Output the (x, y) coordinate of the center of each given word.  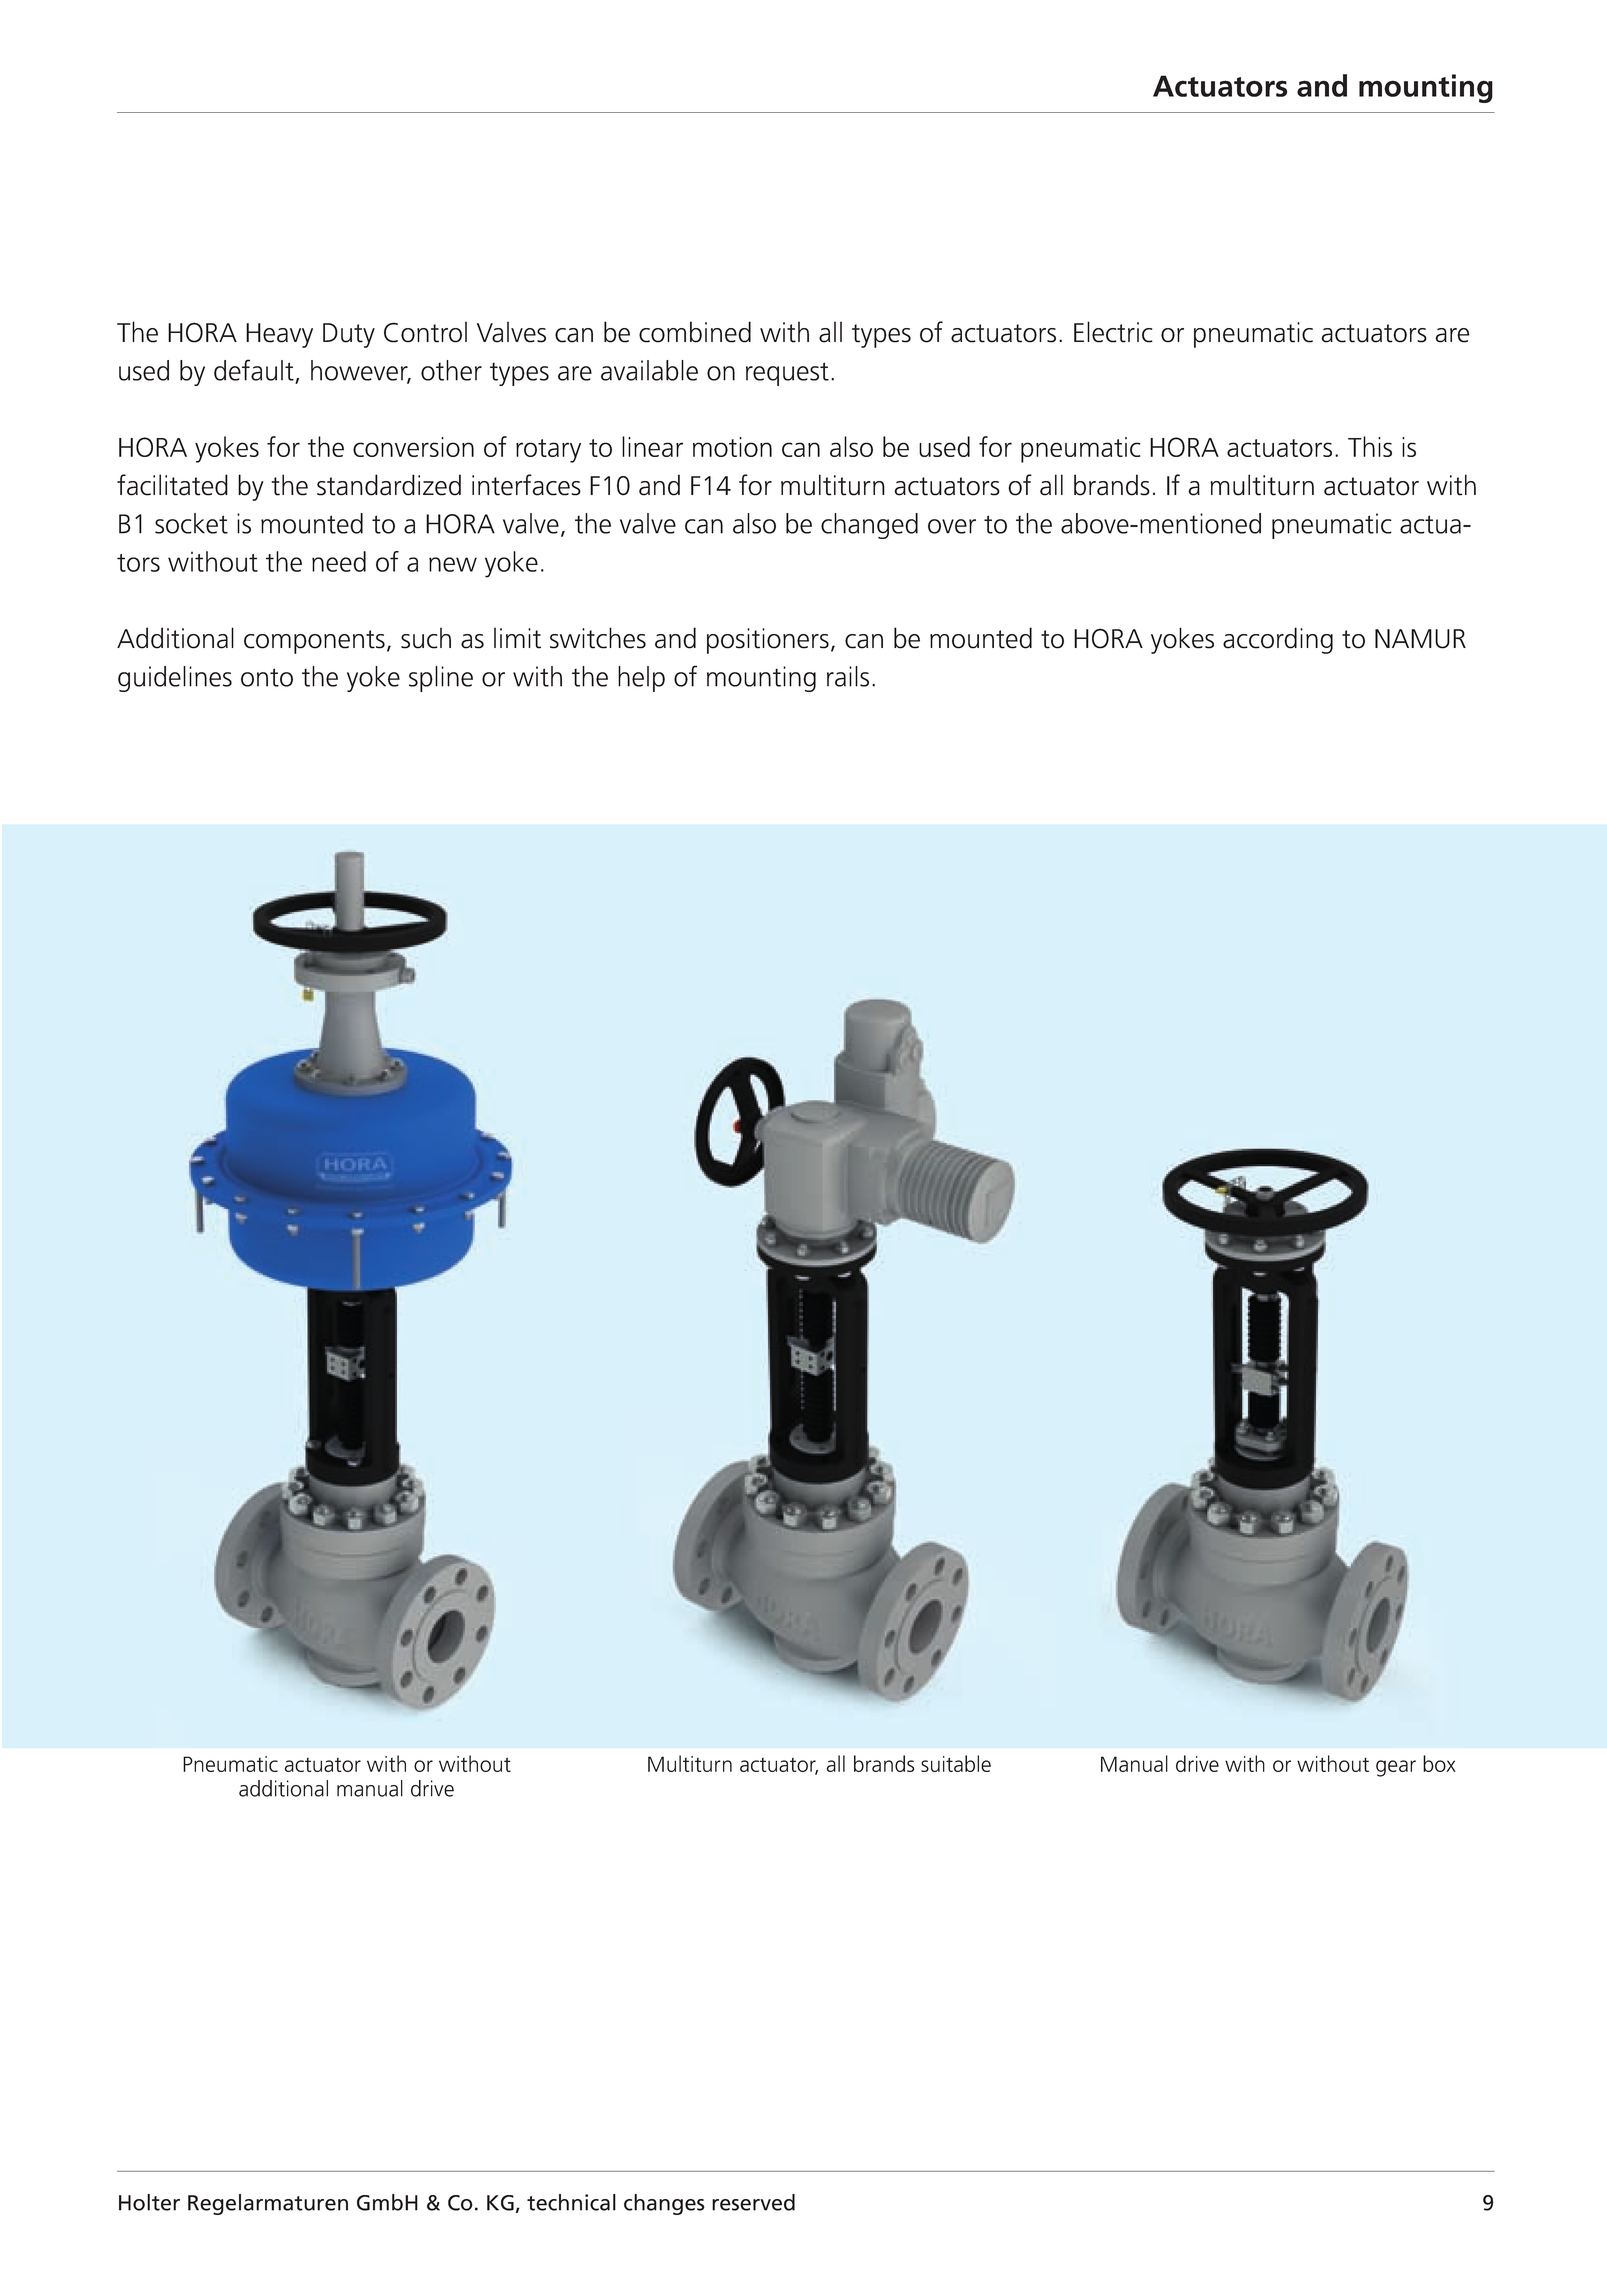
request (787, 374)
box (1439, 1763)
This (1370, 446)
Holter (149, 2202)
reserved (753, 2202)
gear (1396, 1768)
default (254, 370)
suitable (956, 1763)
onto (267, 677)
